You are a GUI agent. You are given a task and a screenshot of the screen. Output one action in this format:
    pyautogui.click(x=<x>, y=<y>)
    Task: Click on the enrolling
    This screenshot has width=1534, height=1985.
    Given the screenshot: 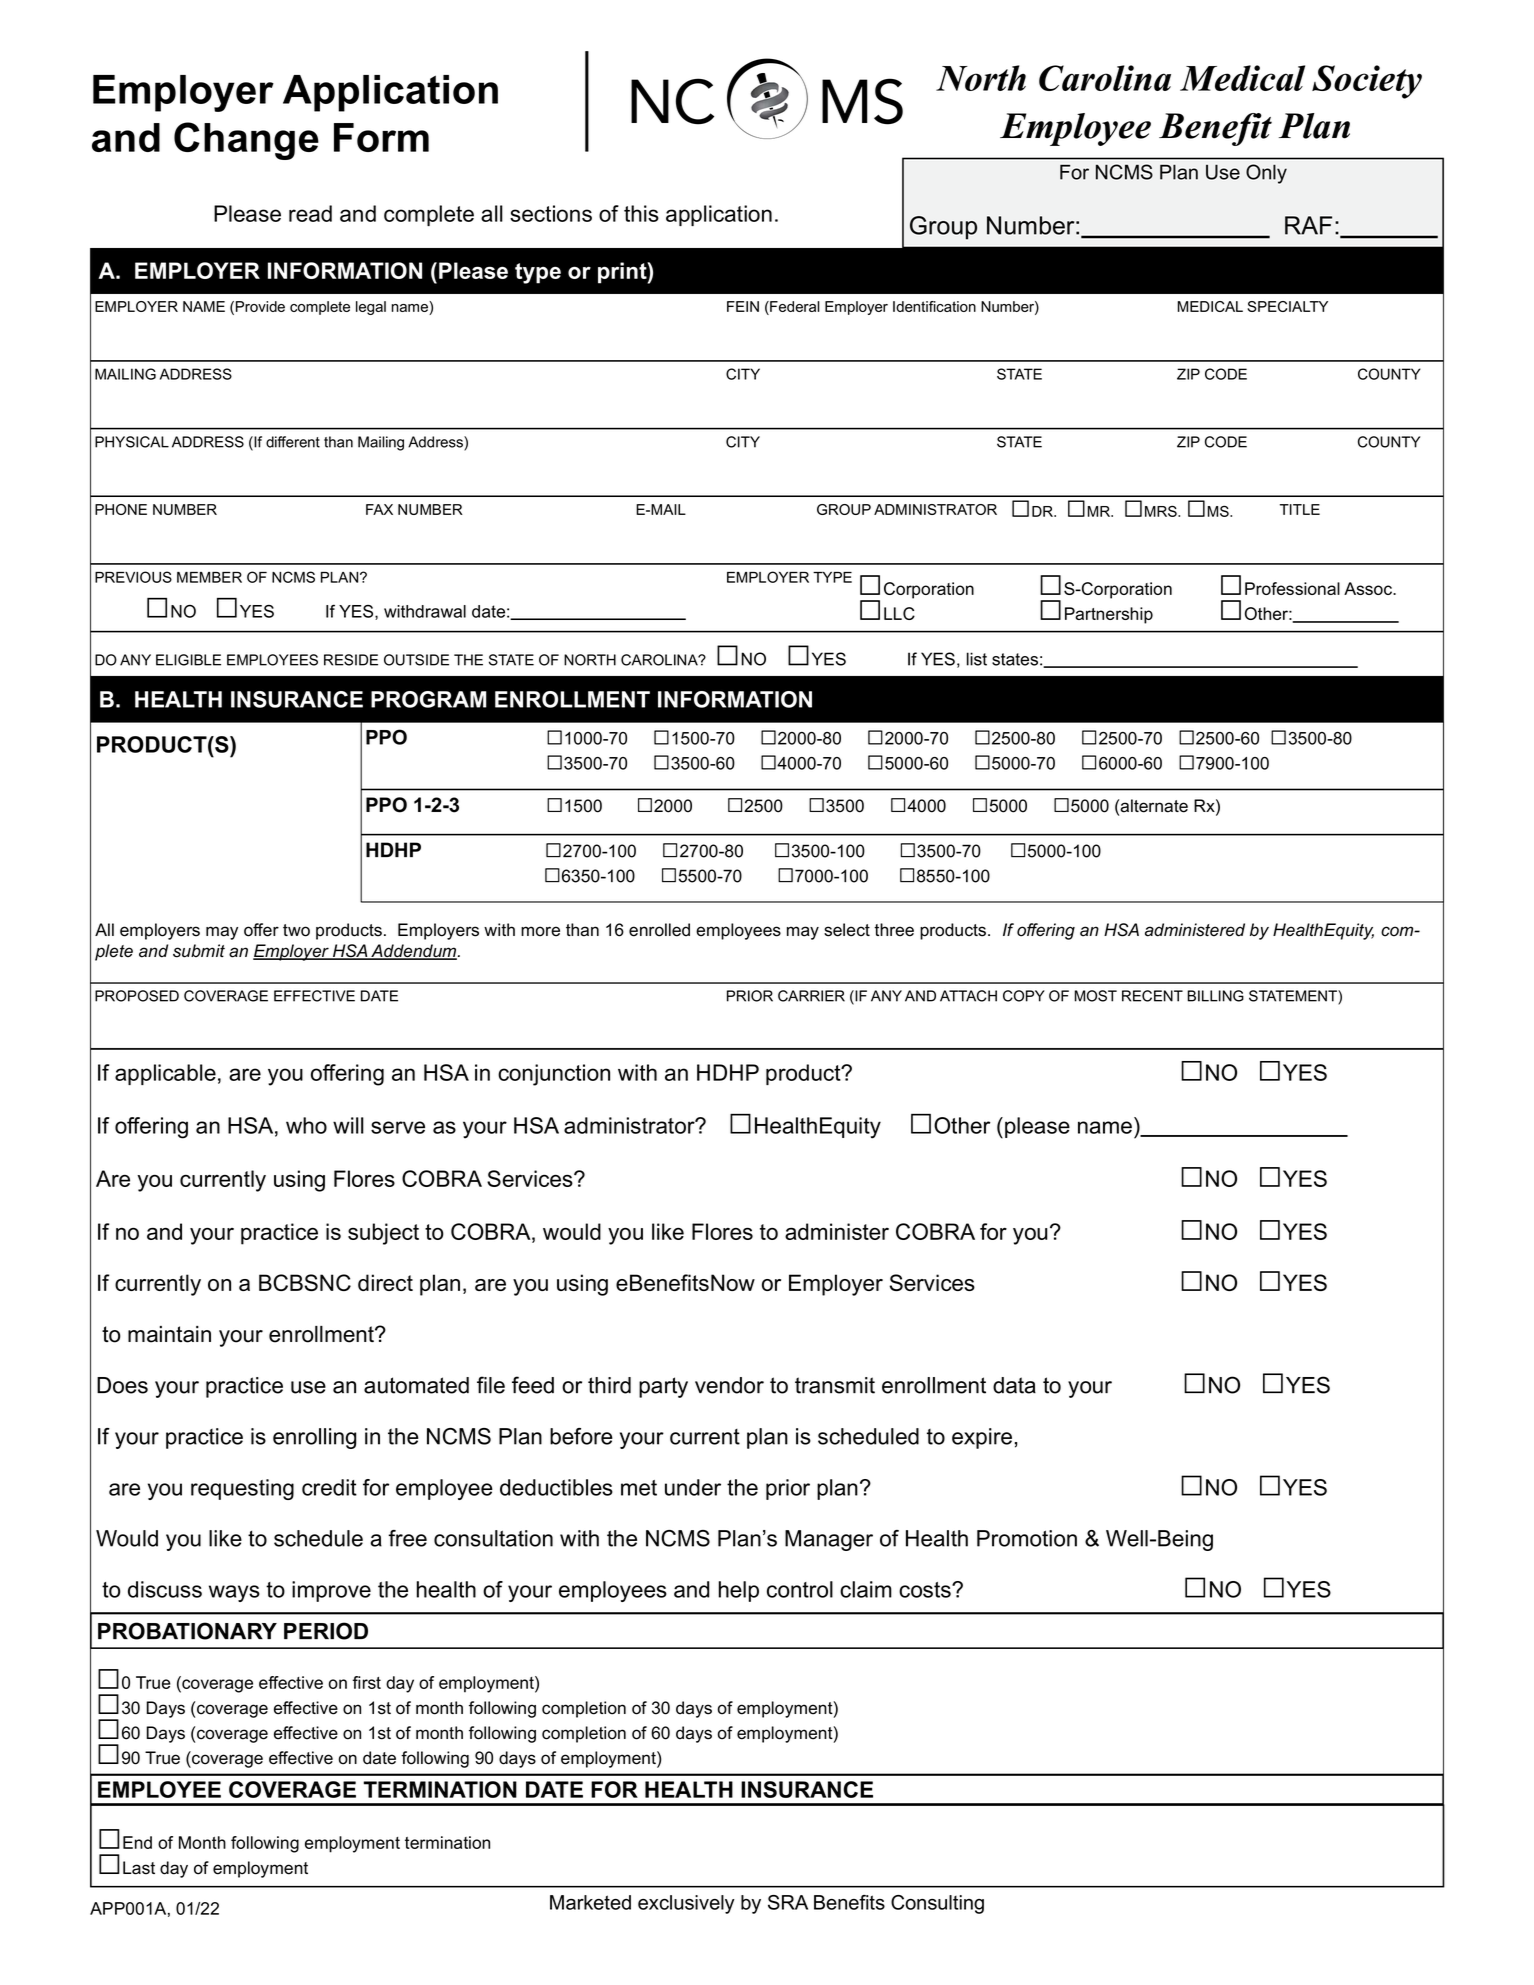 What is the action you would take?
    pyautogui.click(x=314, y=1438)
